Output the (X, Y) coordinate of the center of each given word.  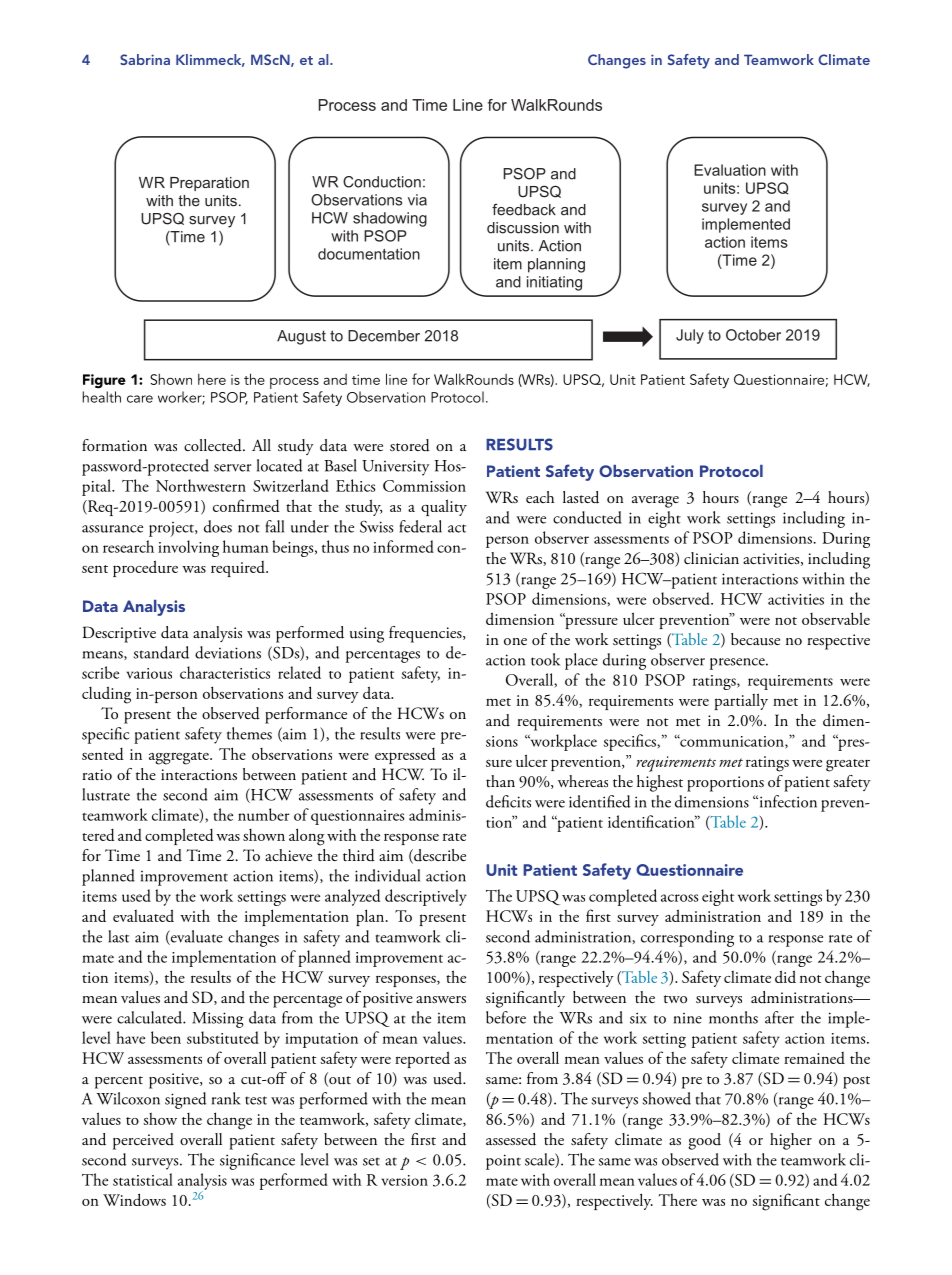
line (396, 379)
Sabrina (145, 59)
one (515, 641)
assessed (511, 1139)
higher (791, 1141)
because (755, 639)
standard (161, 652)
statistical (143, 1179)
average (655, 502)
